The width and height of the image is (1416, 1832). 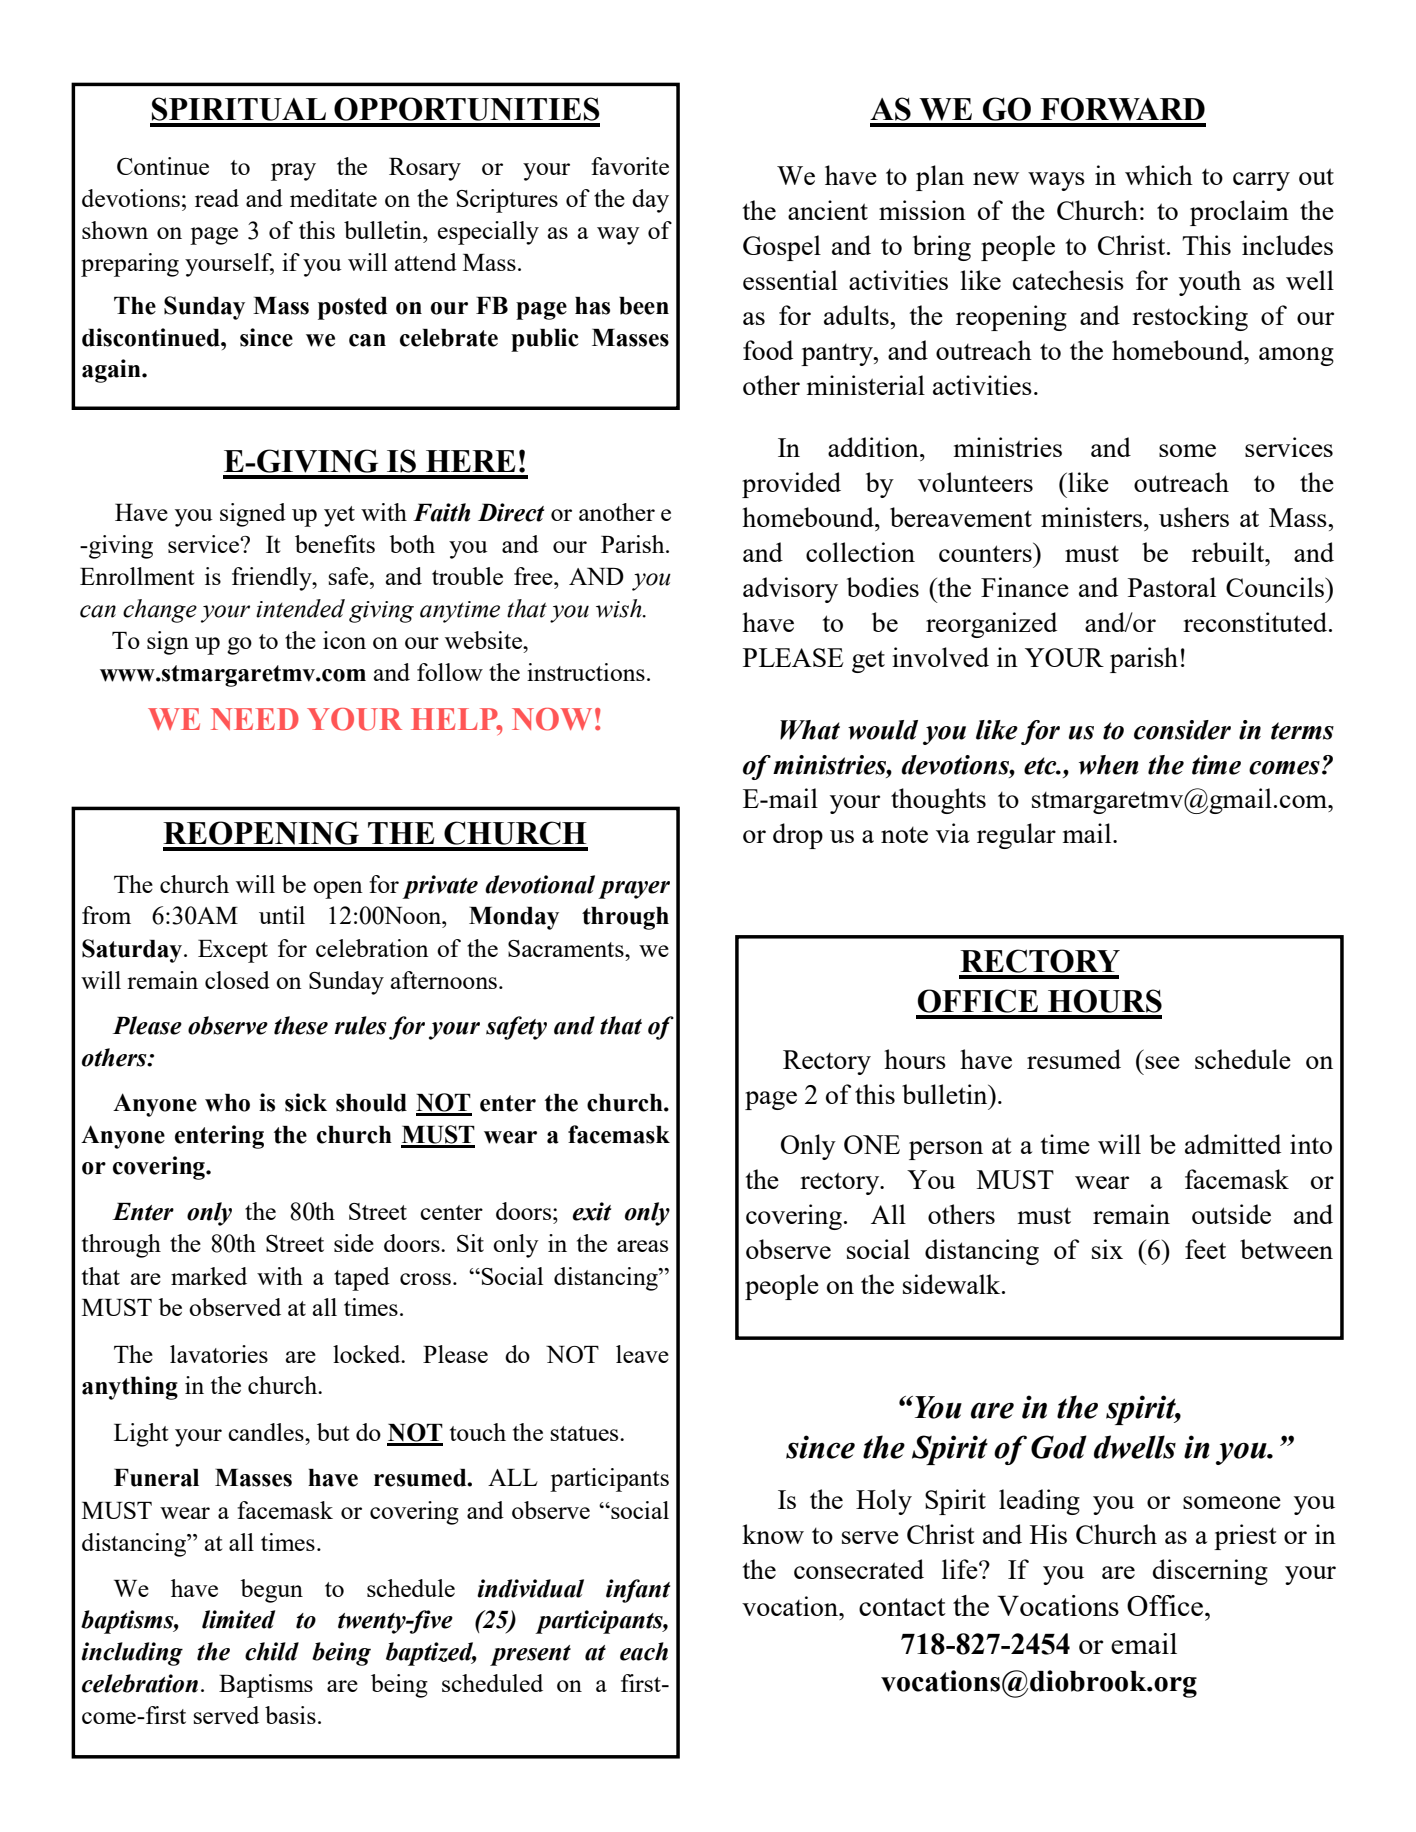 What do you see at coordinates (272, 1651) in the image?
I see `child` at bounding box center [272, 1651].
